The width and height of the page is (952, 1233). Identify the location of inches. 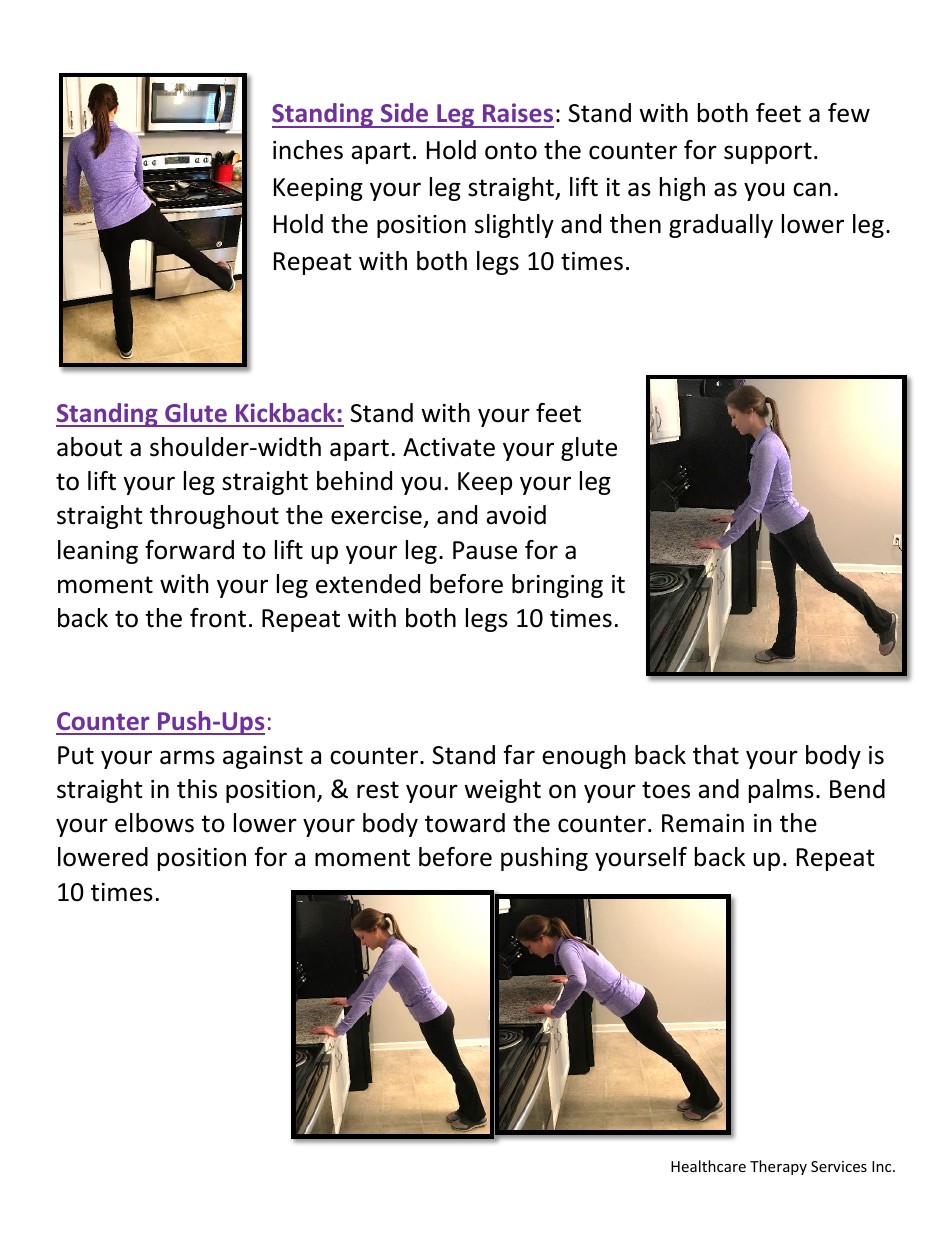
(308, 150).
